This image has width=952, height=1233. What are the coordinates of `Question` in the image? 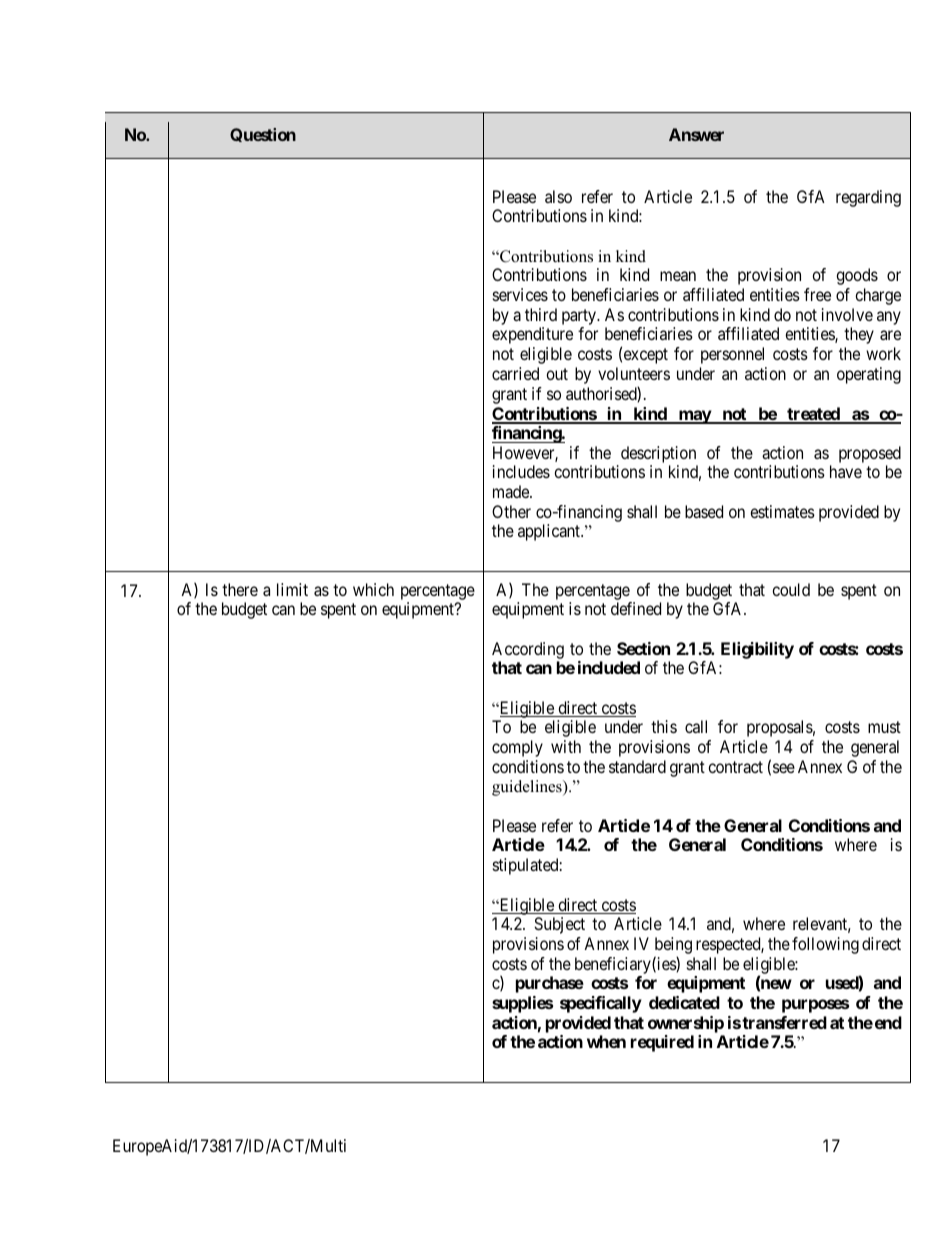 It's located at (263, 135).
